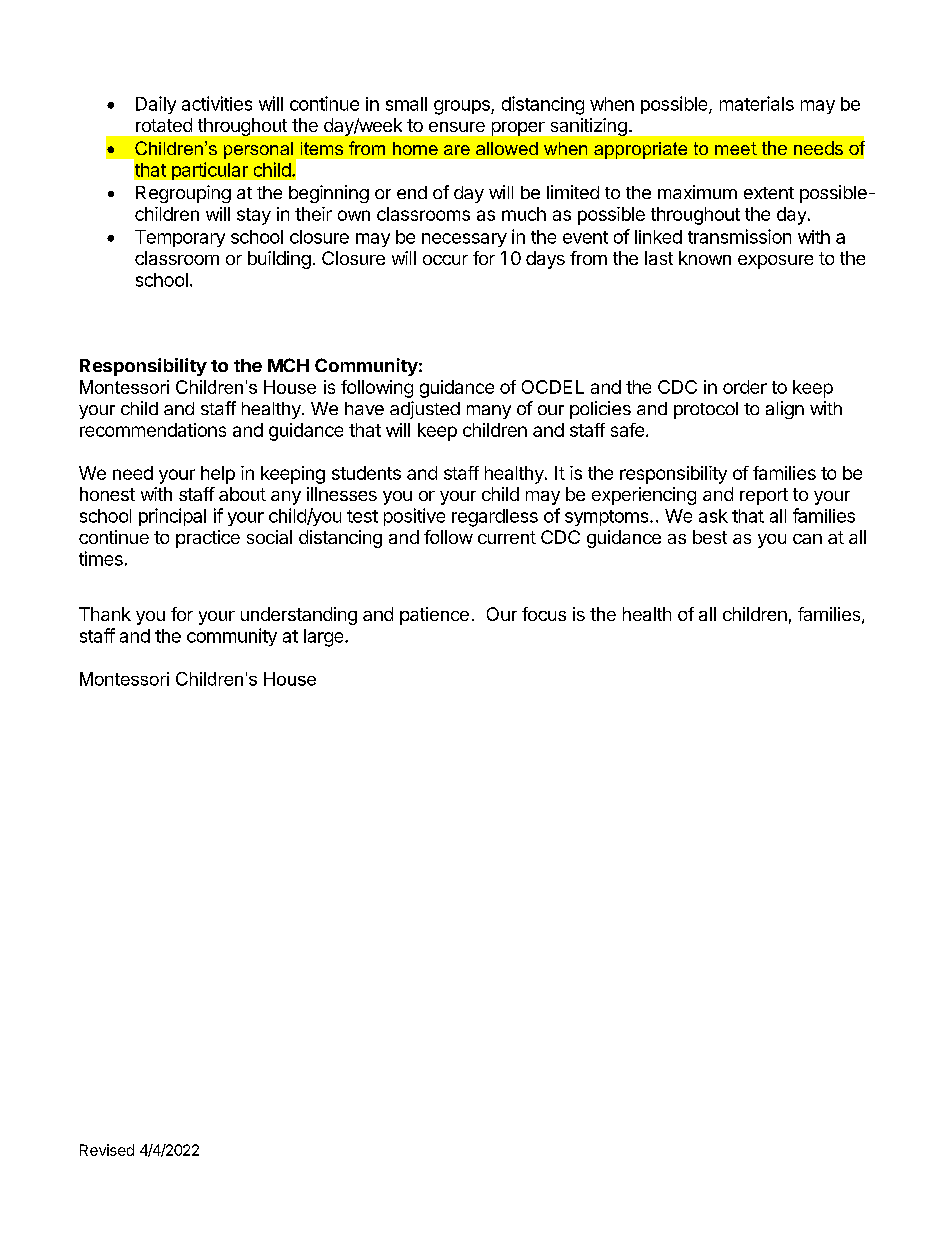 The height and width of the document is (1233, 952). Describe the element at coordinates (736, 148) in the document. I see `meet` at that location.
